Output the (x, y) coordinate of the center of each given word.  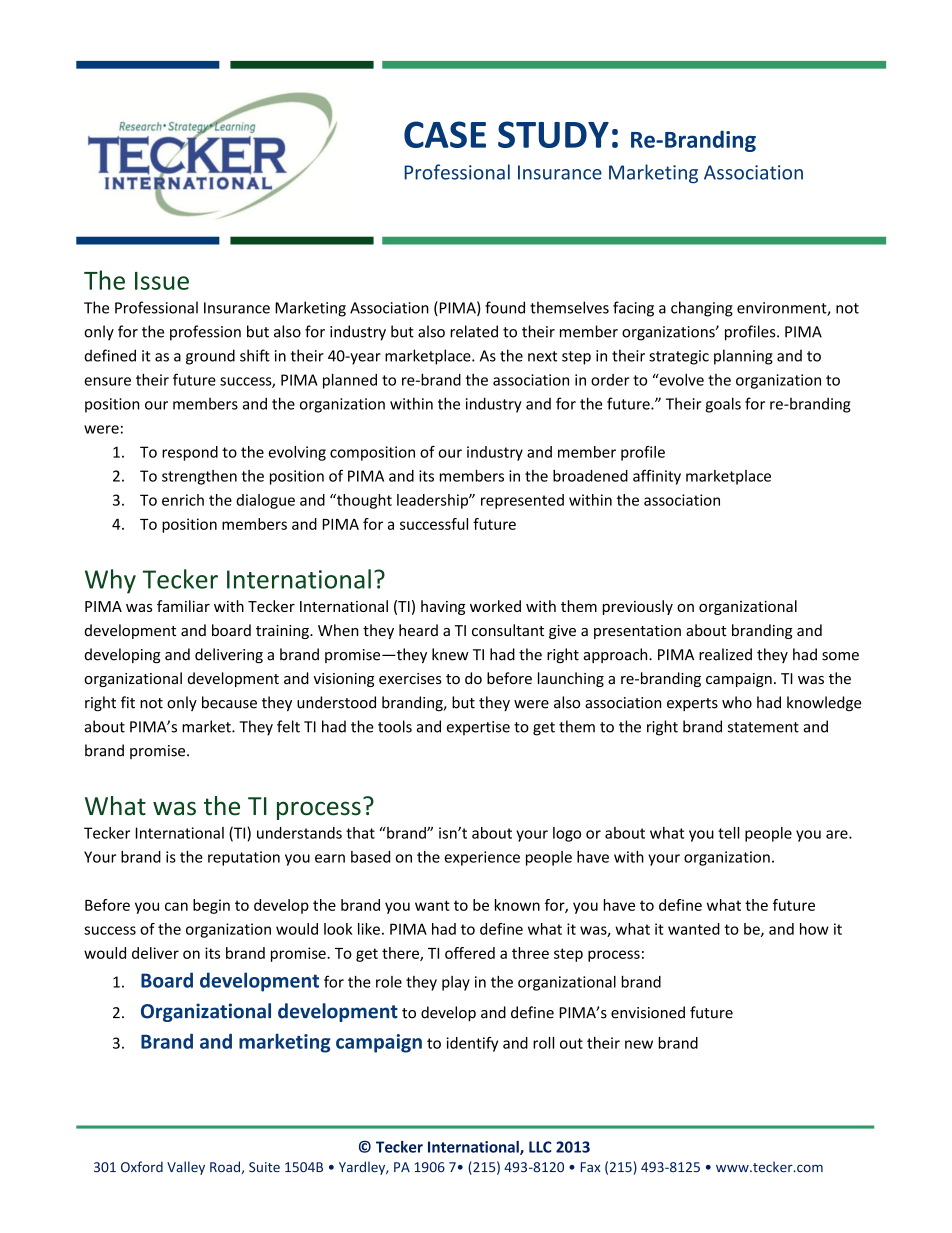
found (505, 307)
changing (702, 309)
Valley (186, 1168)
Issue (162, 281)
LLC (540, 1147)
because (229, 702)
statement (763, 727)
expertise (478, 728)
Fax (590, 1167)
